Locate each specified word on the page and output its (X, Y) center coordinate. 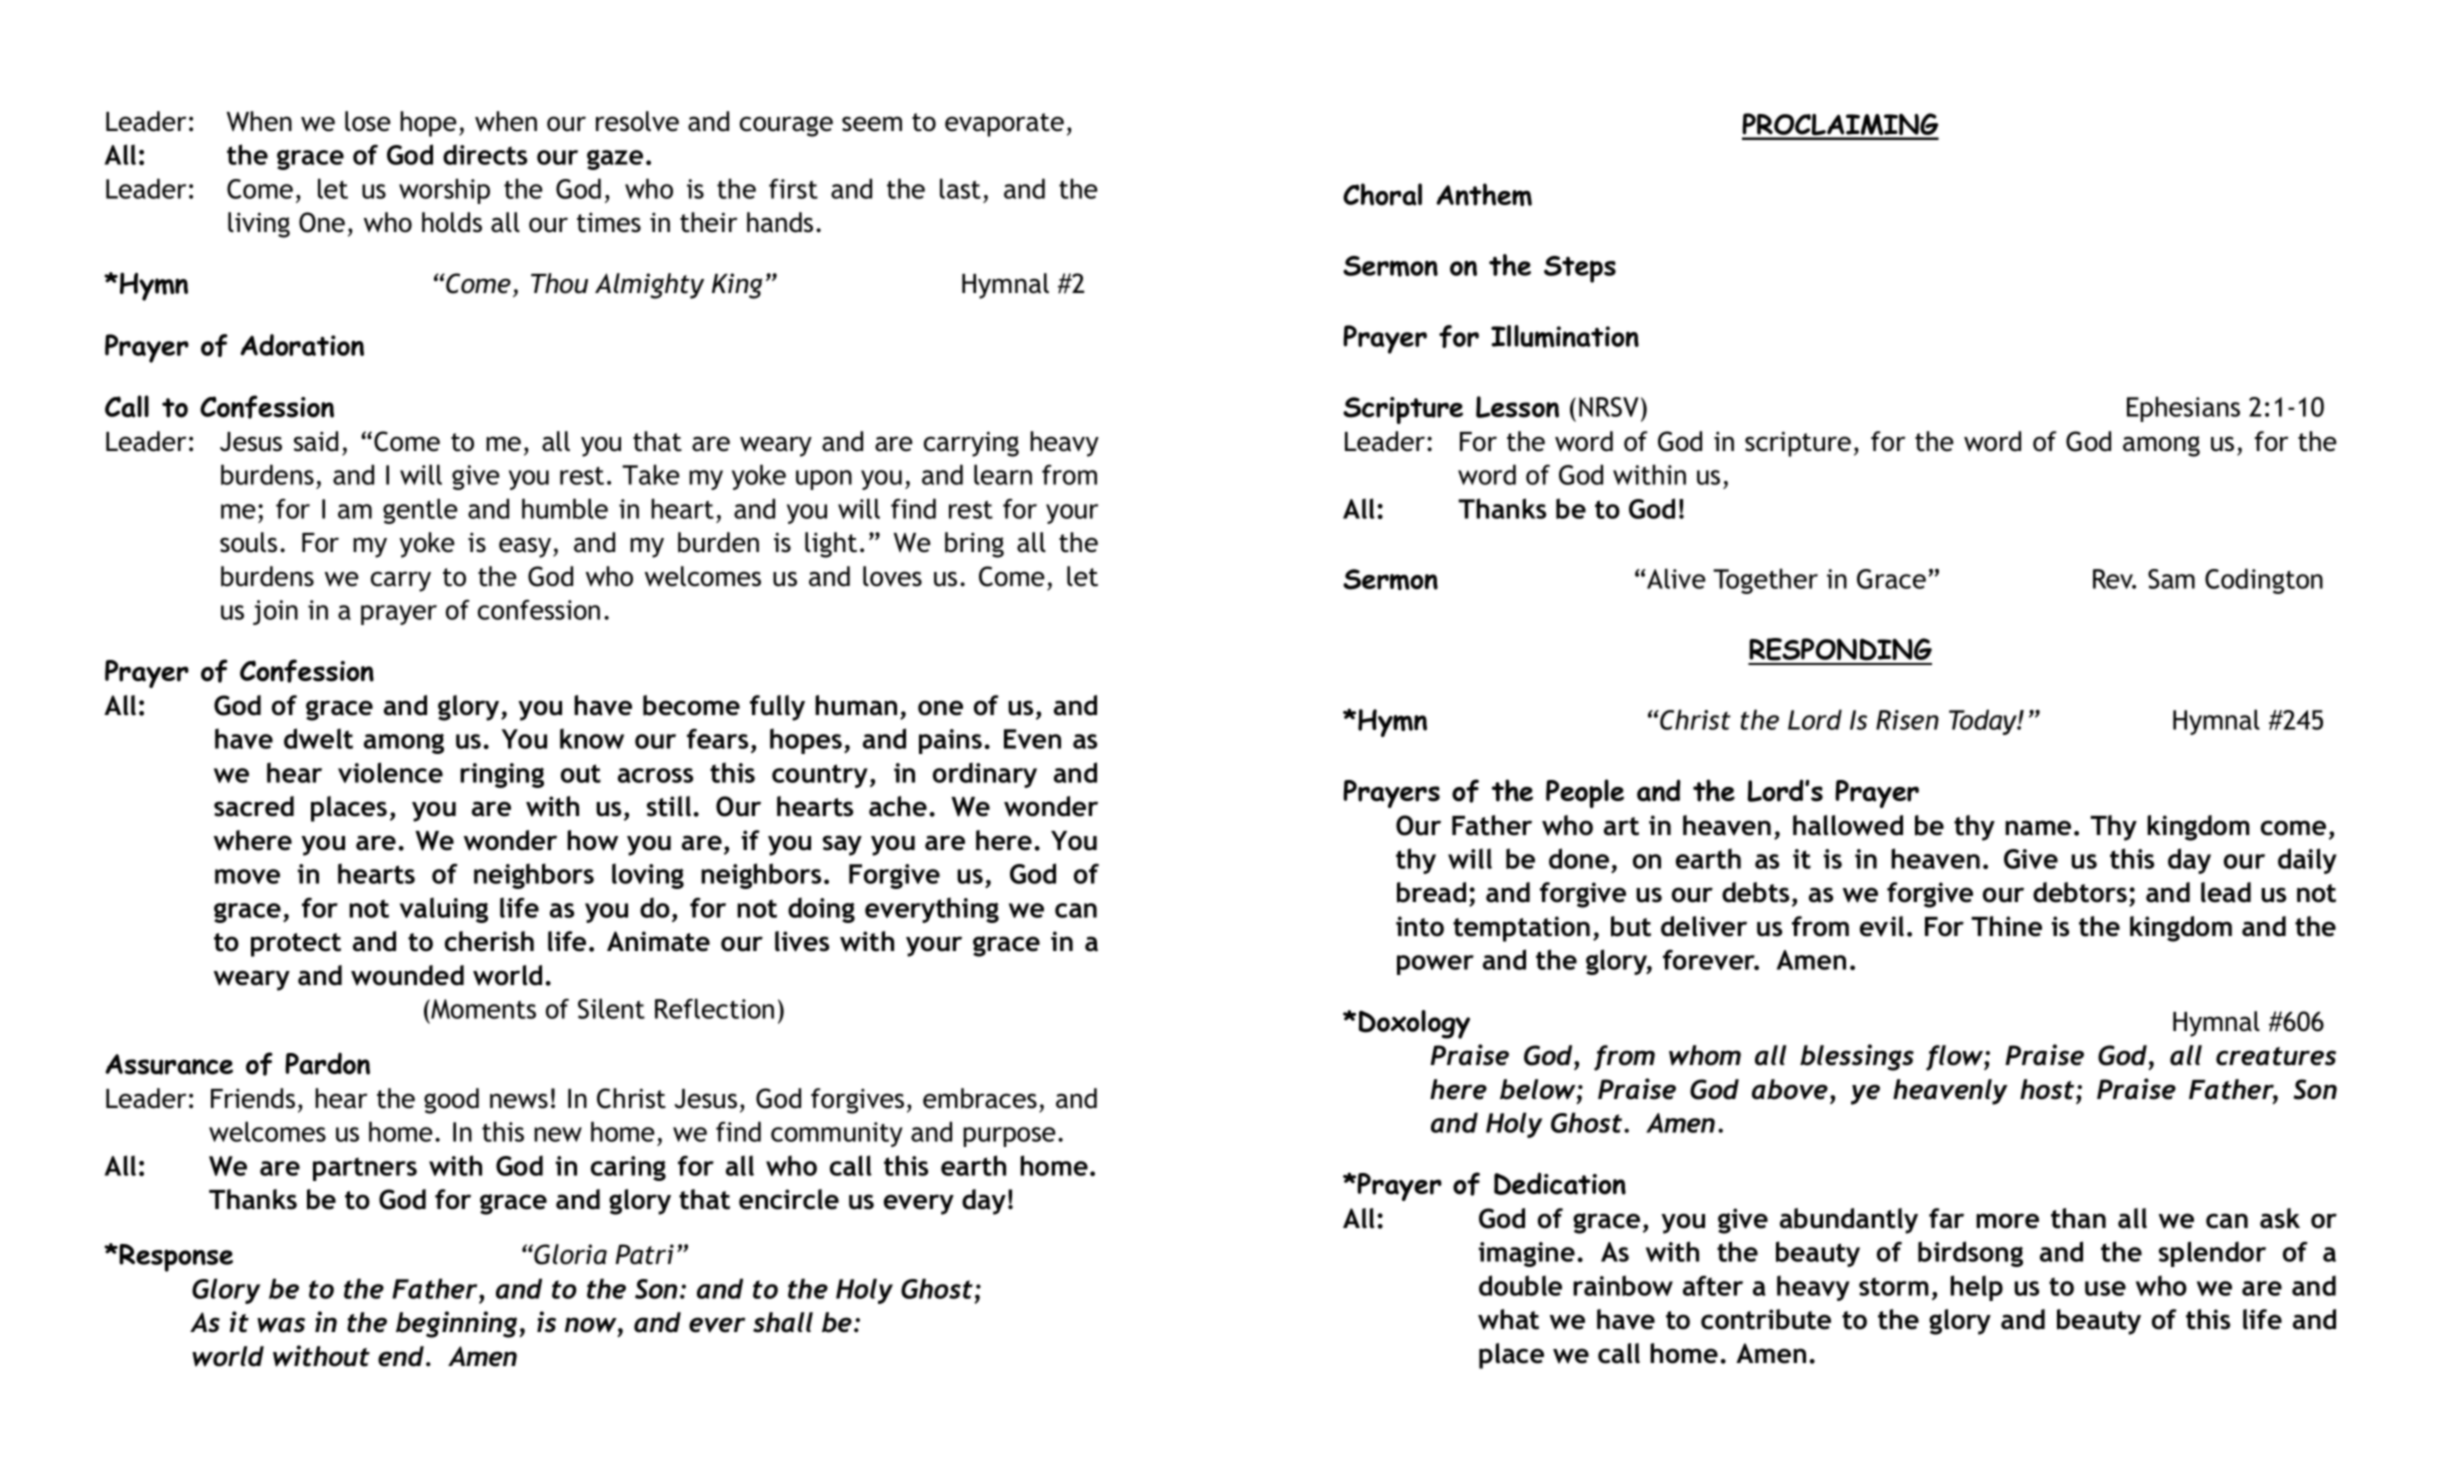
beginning (458, 1324)
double (1520, 1285)
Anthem (1484, 194)
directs (485, 154)
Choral (1382, 194)
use (2105, 1288)
